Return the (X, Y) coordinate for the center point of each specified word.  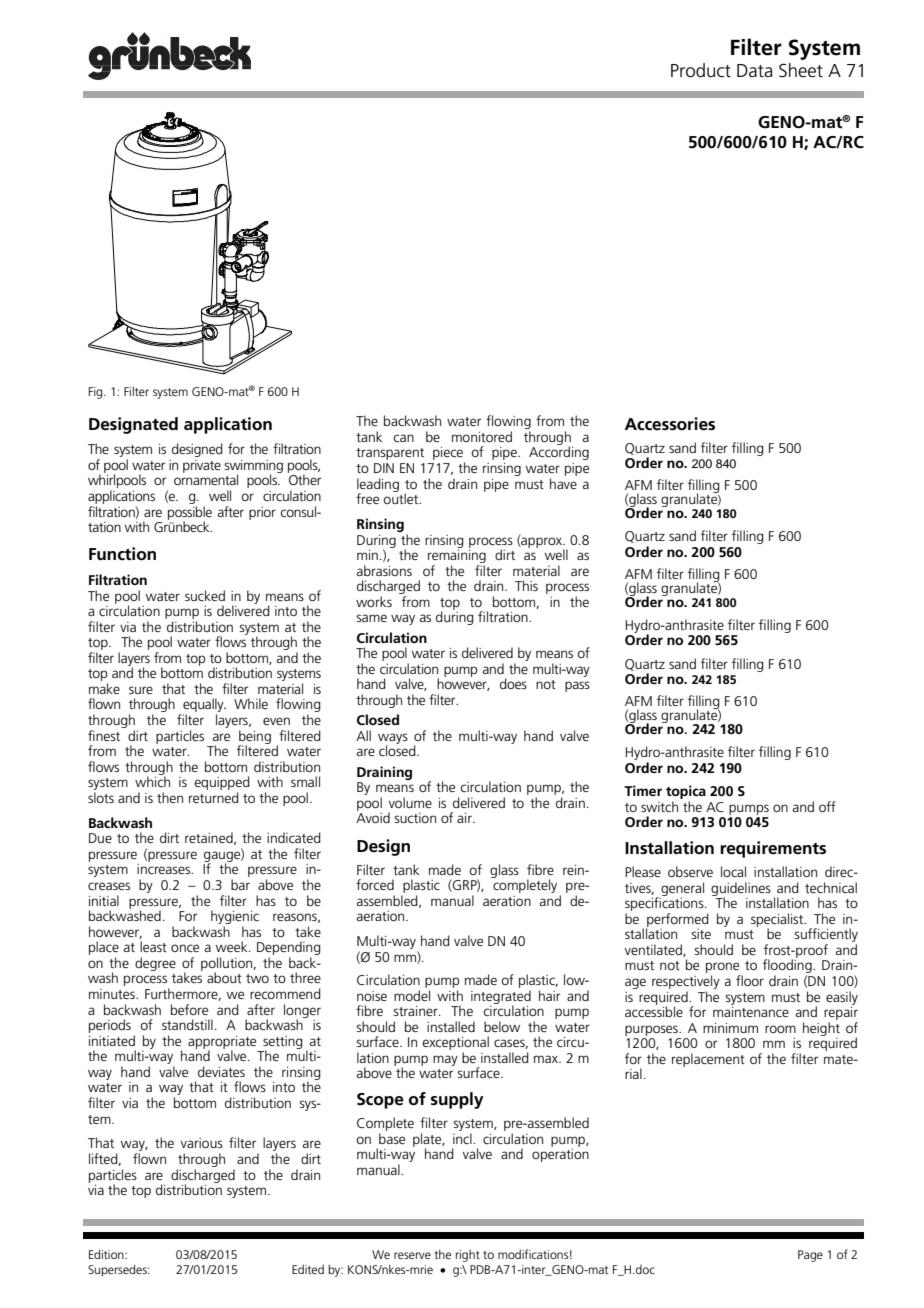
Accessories (670, 424)
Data (754, 71)
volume (410, 802)
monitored (482, 436)
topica (686, 793)
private (202, 466)
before (189, 1009)
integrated (501, 998)
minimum (730, 1028)
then (170, 797)
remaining (457, 556)
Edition (107, 1254)
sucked (205, 595)
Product (701, 70)
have (563, 483)
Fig (97, 393)
